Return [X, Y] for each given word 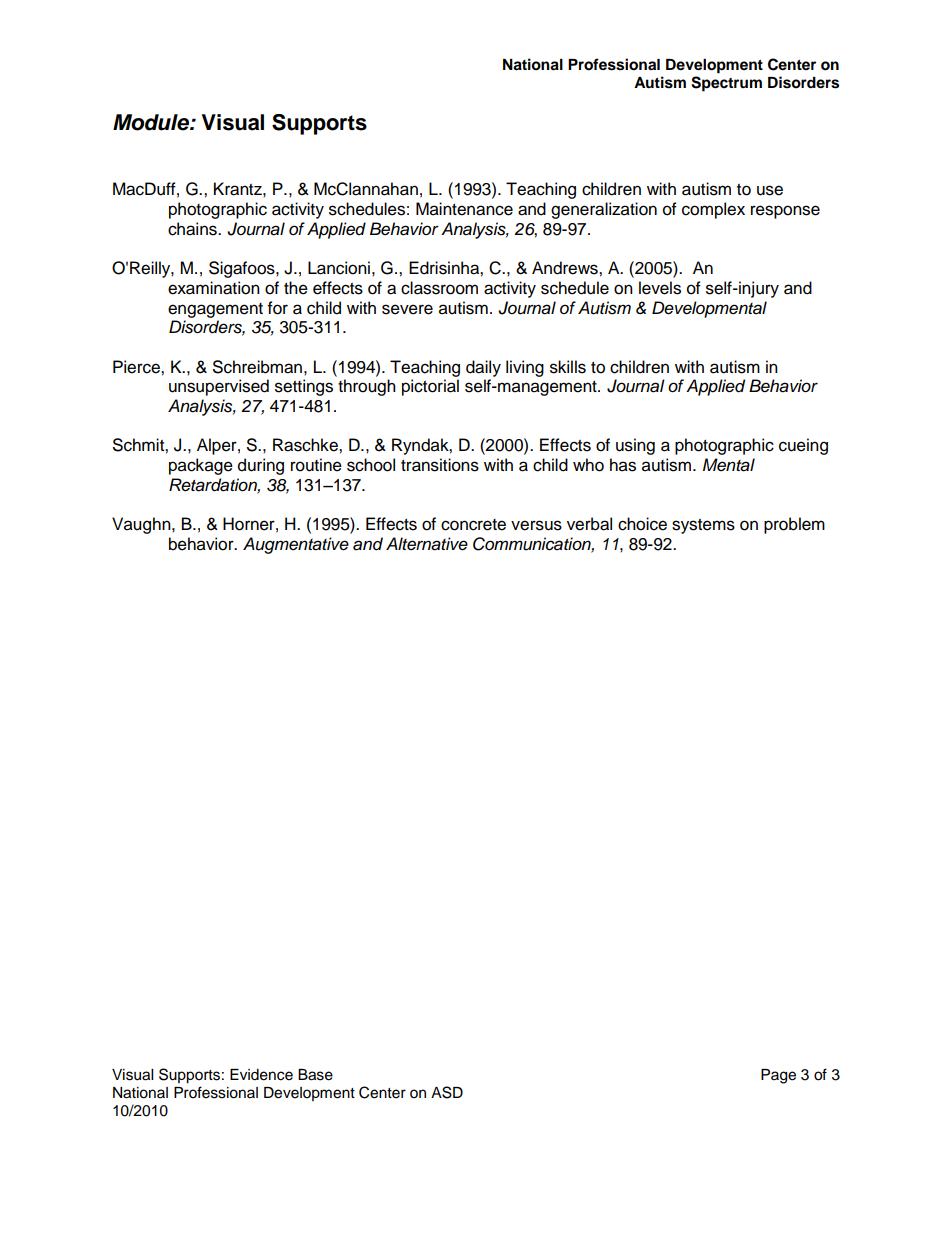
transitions [440, 465]
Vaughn [142, 525]
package [201, 466]
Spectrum [726, 84]
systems [703, 526]
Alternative [427, 544]
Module [152, 122]
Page [778, 1076]
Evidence [261, 1075]
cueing [803, 446]
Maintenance [464, 209]
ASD [447, 1092]
